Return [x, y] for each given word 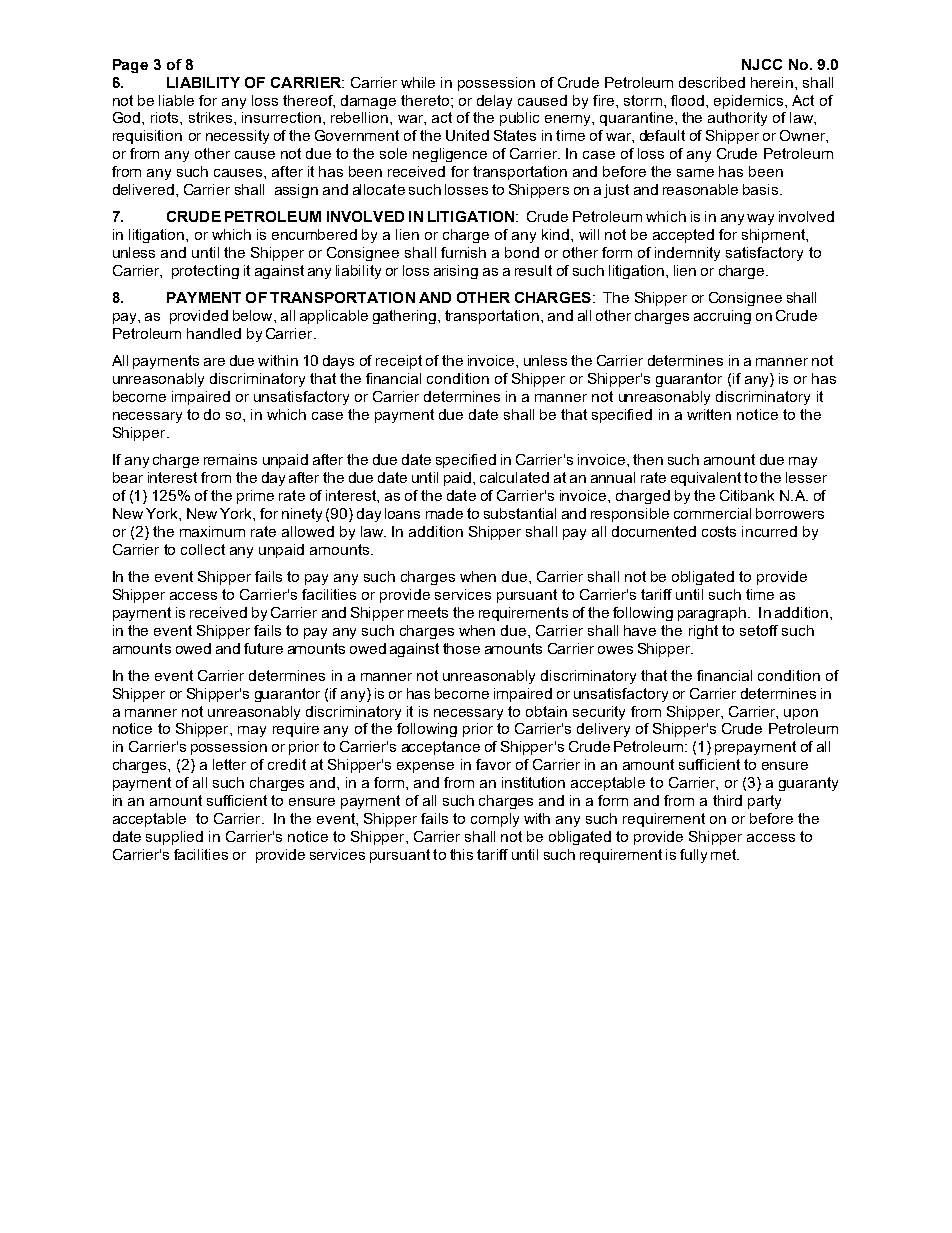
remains [230, 459]
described [712, 82]
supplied [174, 838]
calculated [514, 477]
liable [176, 100]
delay [494, 102]
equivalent [706, 479]
